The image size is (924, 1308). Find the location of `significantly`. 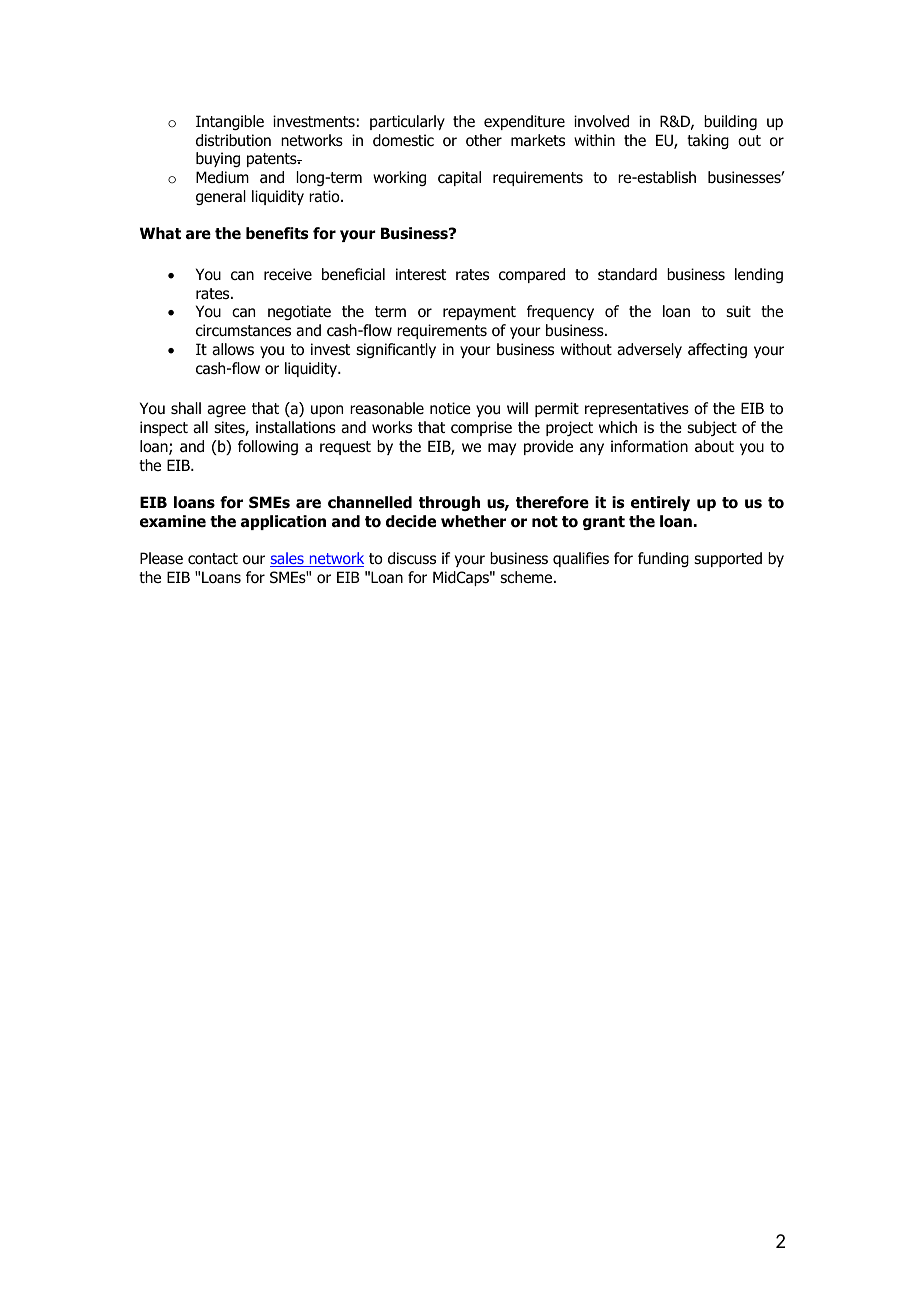

significantly is located at coordinates (396, 350).
